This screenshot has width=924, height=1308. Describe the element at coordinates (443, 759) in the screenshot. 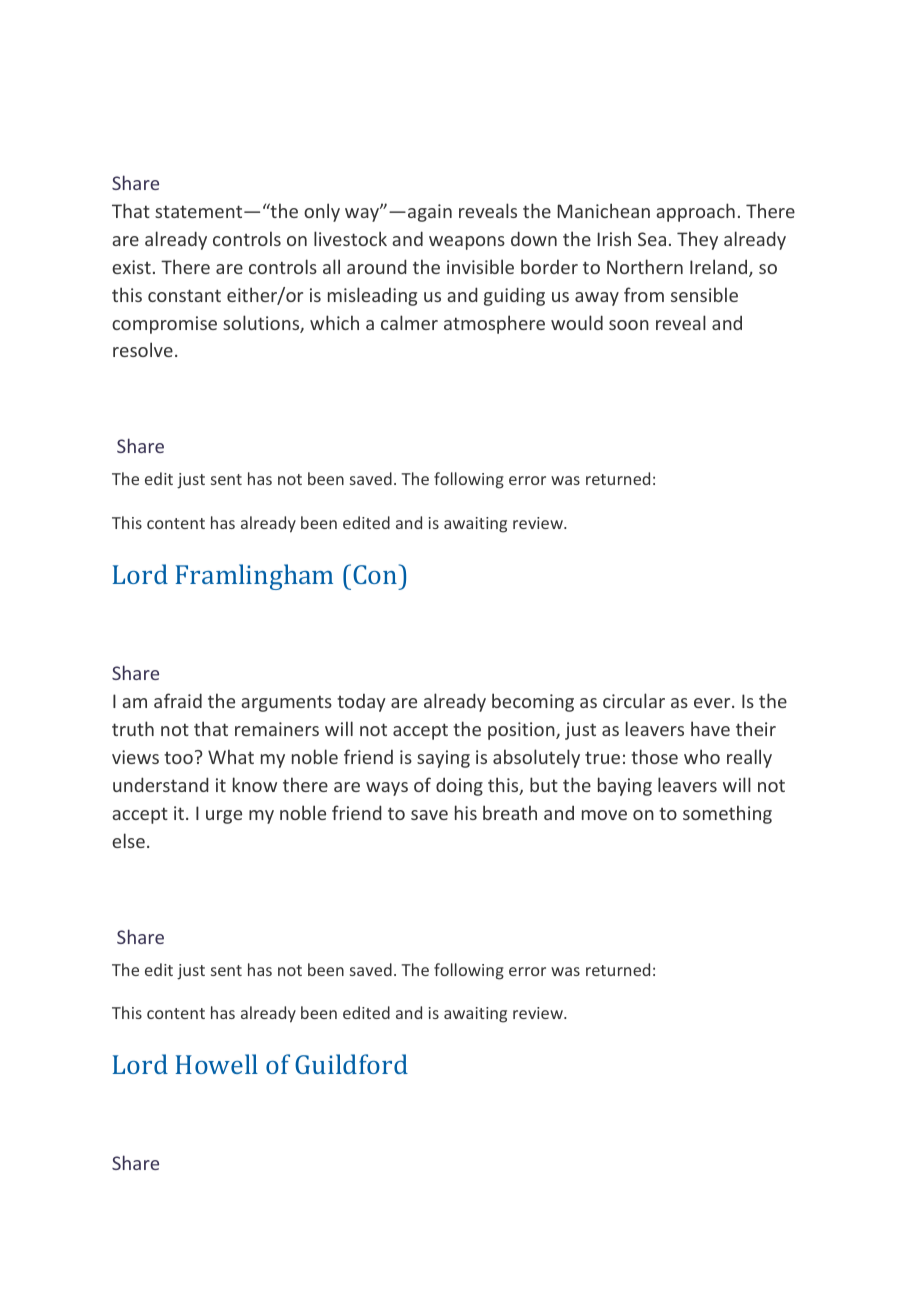

I see `saying` at that location.
